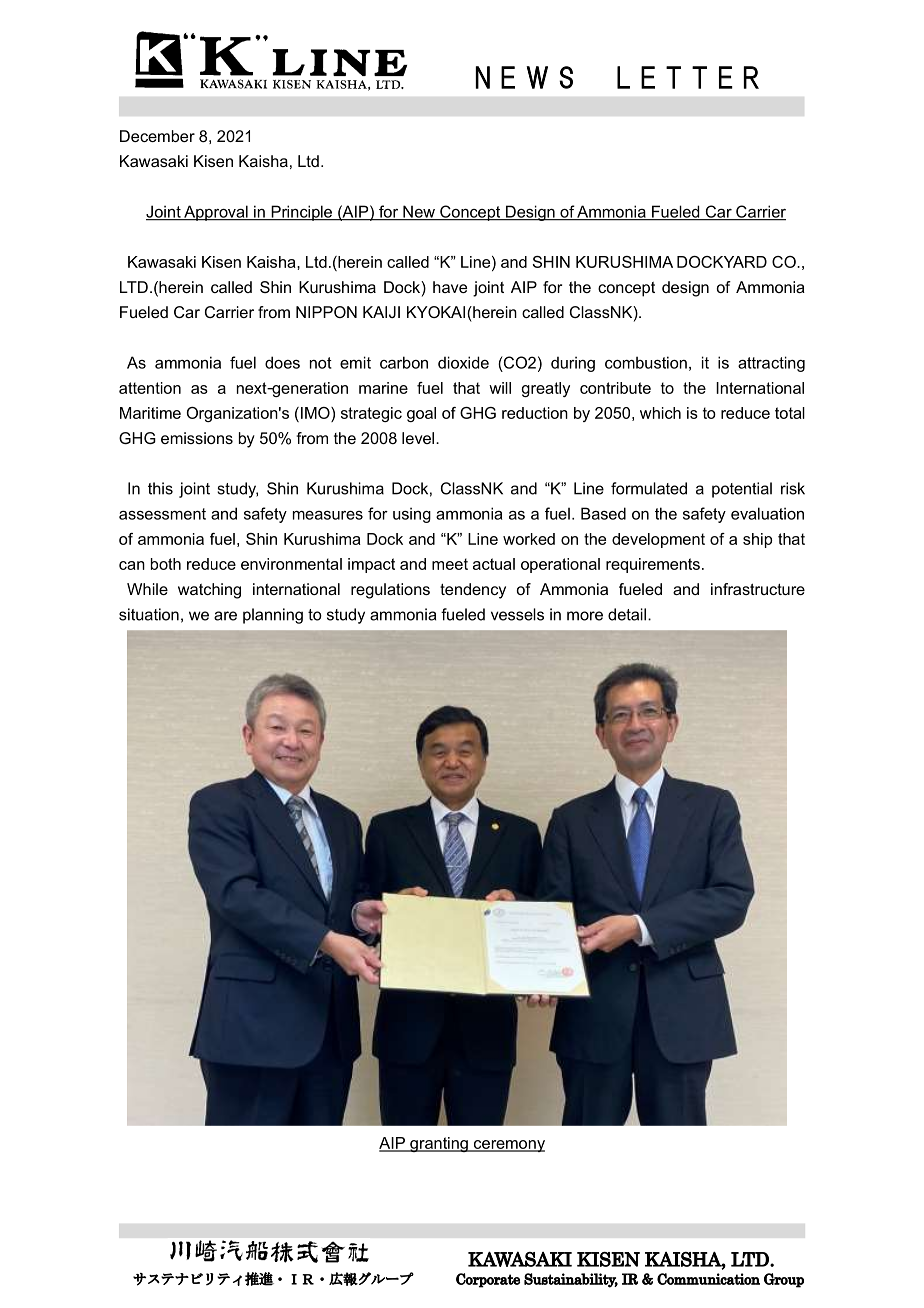 This document has height=1308, width=924. Describe the element at coordinates (708, 1279) in the document. I see `Communication` at that location.
